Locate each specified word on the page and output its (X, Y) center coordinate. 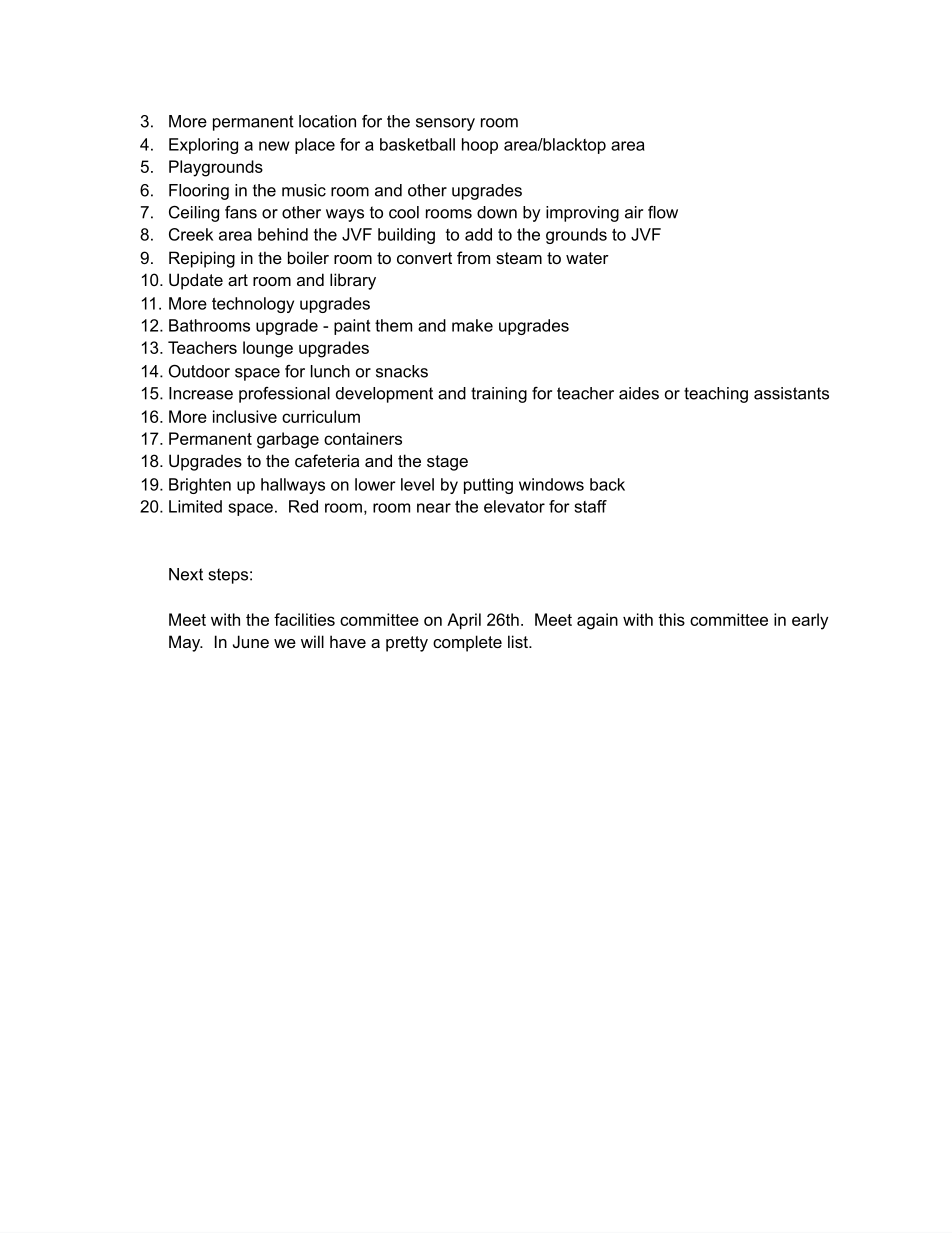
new (274, 146)
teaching (716, 395)
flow (663, 212)
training (499, 395)
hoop (480, 146)
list (519, 641)
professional (284, 395)
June (251, 641)
